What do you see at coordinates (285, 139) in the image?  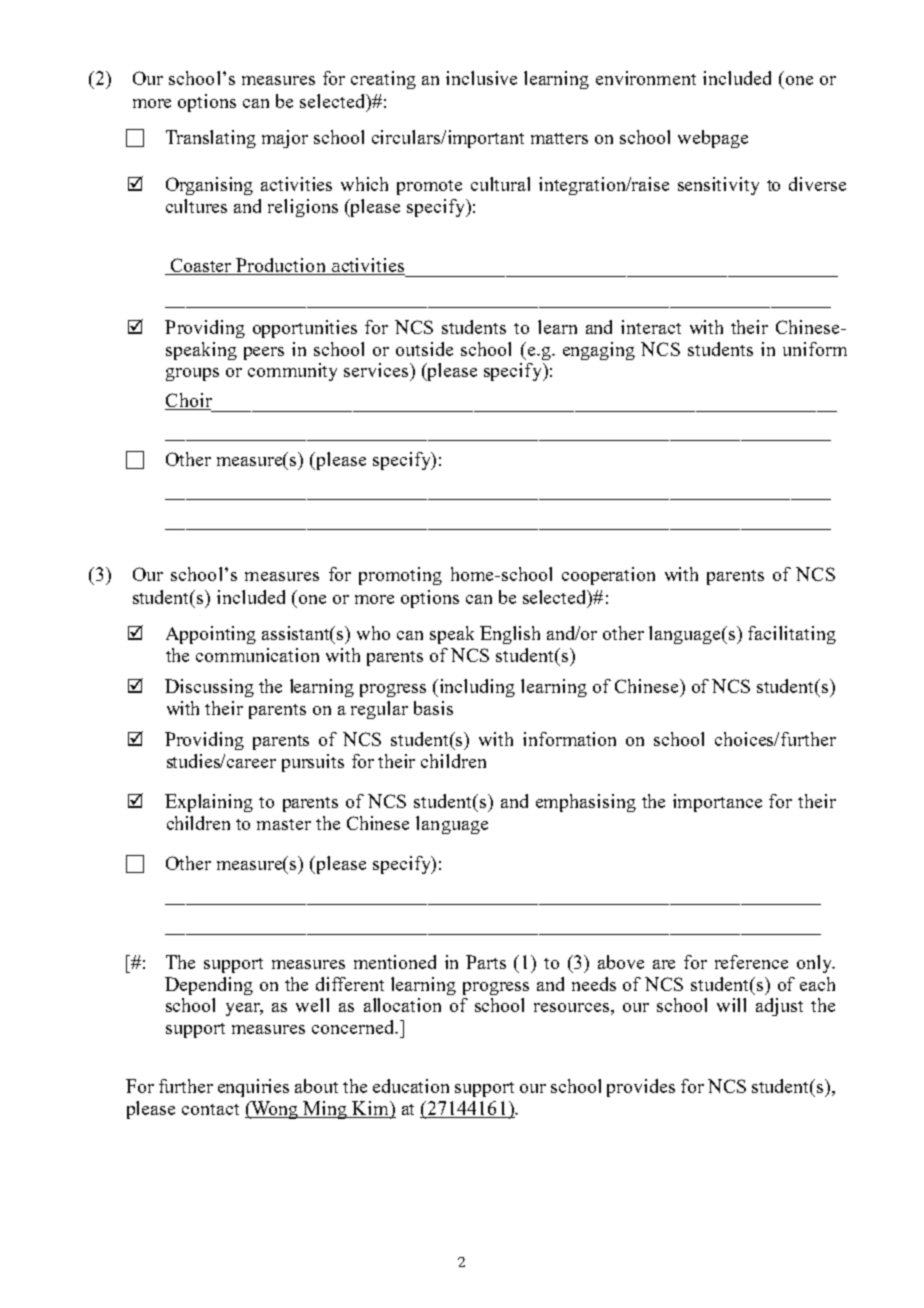 I see `major` at bounding box center [285, 139].
